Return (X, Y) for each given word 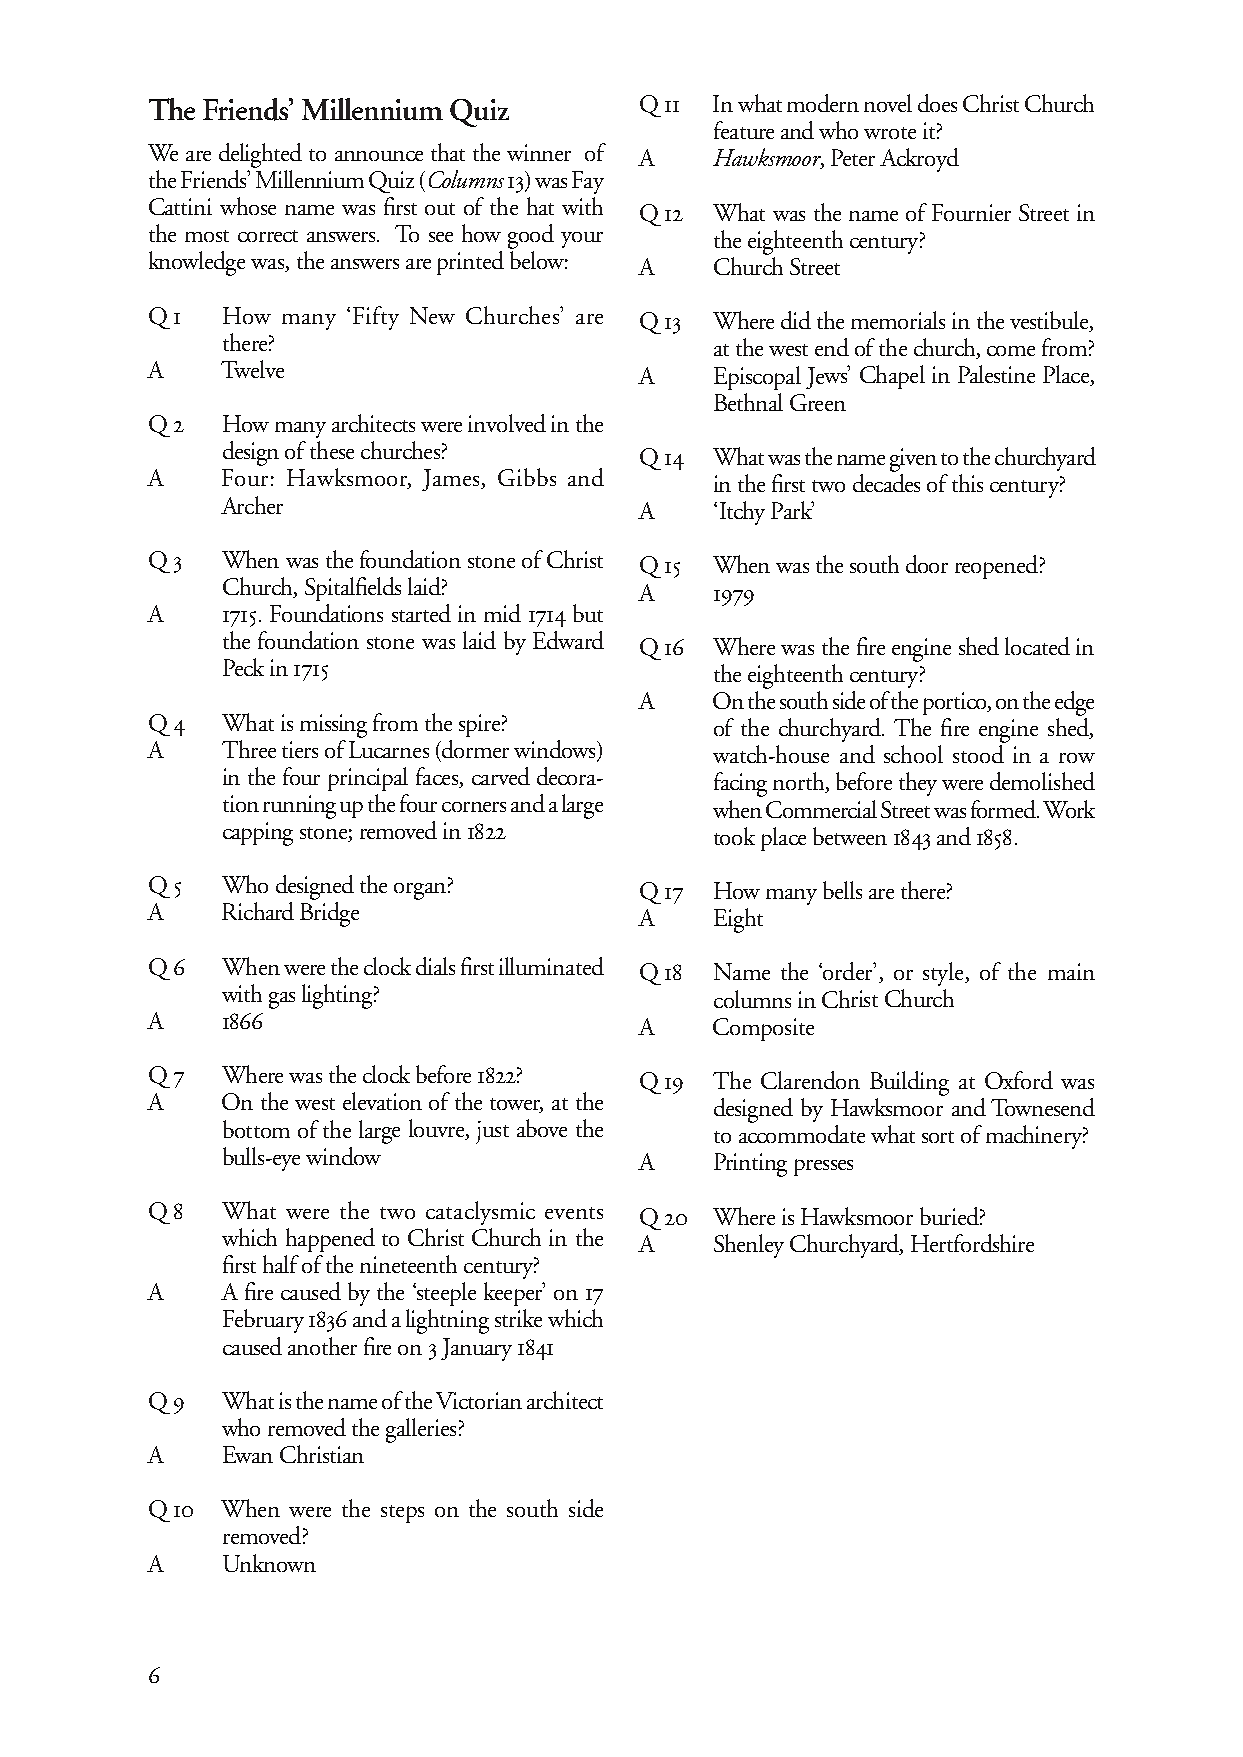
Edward (568, 640)
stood (978, 754)
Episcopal (757, 378)
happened (330, 1240)
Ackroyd (919, 160)
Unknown (269, 1563)
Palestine (996, 374)
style (945, 974)
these (332, 450)
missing (333, 726)
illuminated (551, 966)
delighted (260, 155)
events (574, 1213)
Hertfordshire (972, 1243)
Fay (588, 182)
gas (282, 1000)
